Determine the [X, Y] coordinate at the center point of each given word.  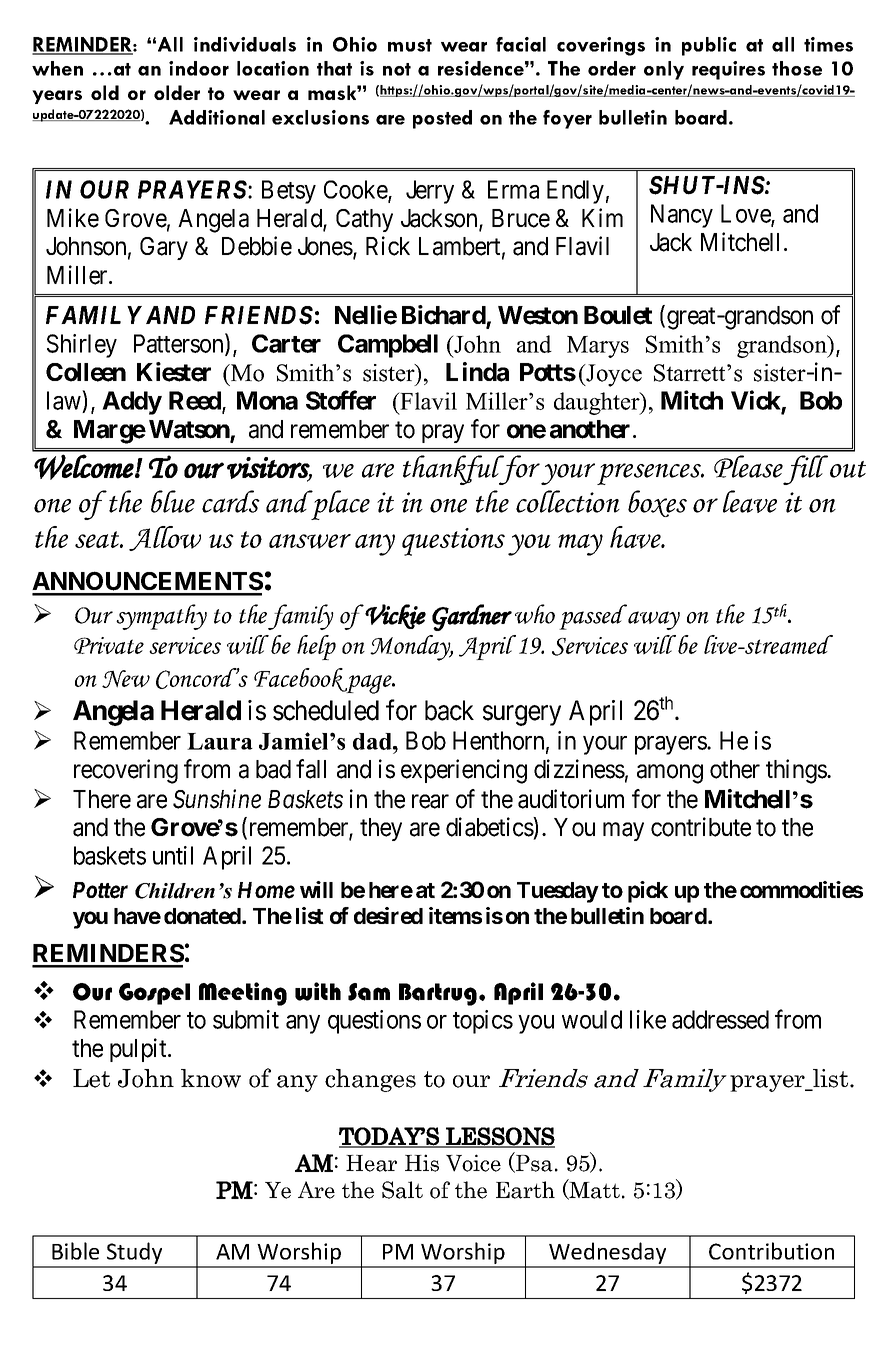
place [339, 505]
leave [750, 501]
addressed [720, 1019]
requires [728, 70]
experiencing [464, 771]
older [177, 92]
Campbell [388, 346]
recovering [126, 771]
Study [134, 1254]
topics [483, 1022]
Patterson [180, 344]
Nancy [682, 216]
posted [442, 119]
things [797, 771]
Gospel [154, 994]
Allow [165, 538]
